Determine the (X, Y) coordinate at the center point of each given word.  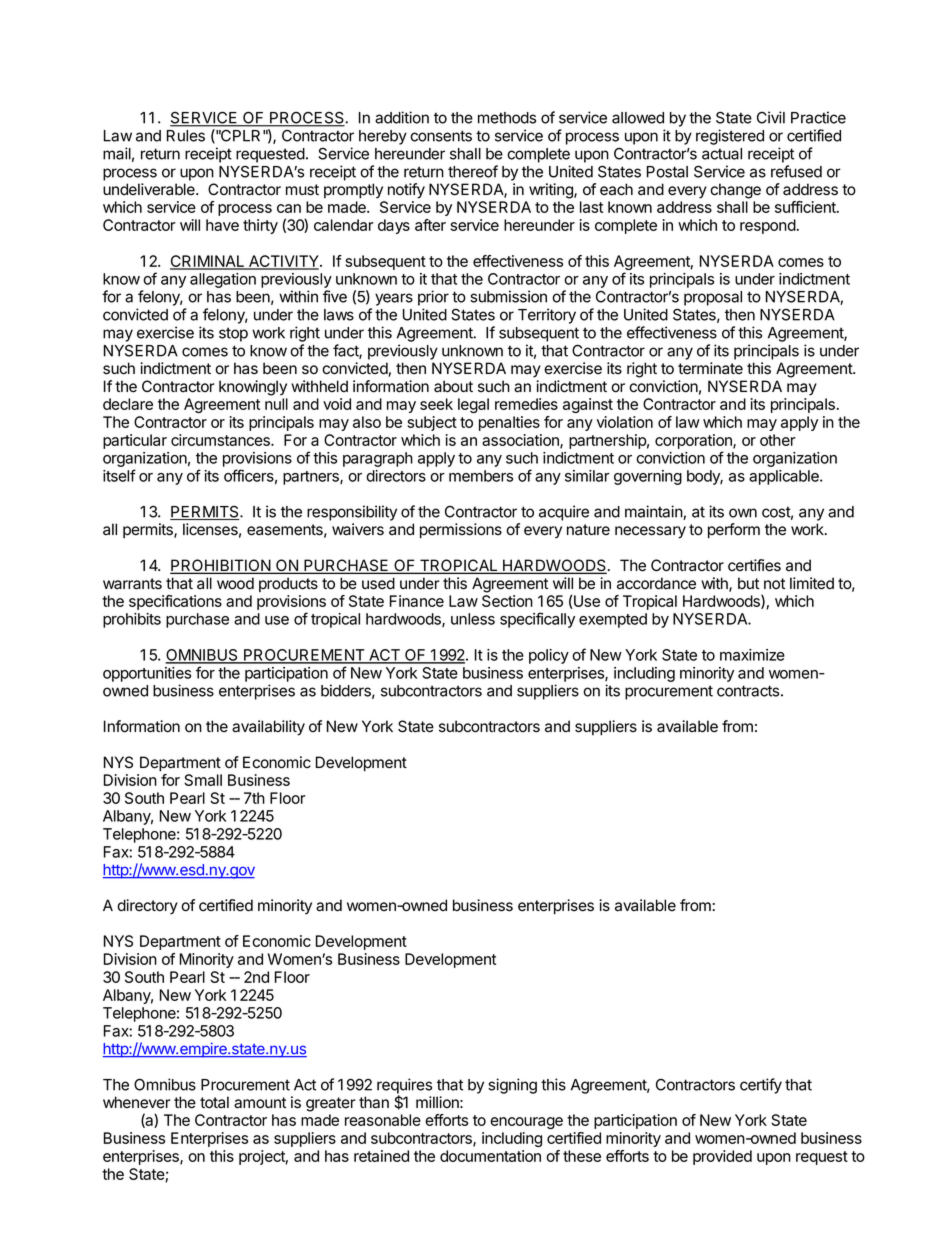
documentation (490, 1156)
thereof (473, 171)
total (214, 1102)
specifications (175, 602)
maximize (752, 655)
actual (722, 154)
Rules (186, 136)
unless (473, 619)
